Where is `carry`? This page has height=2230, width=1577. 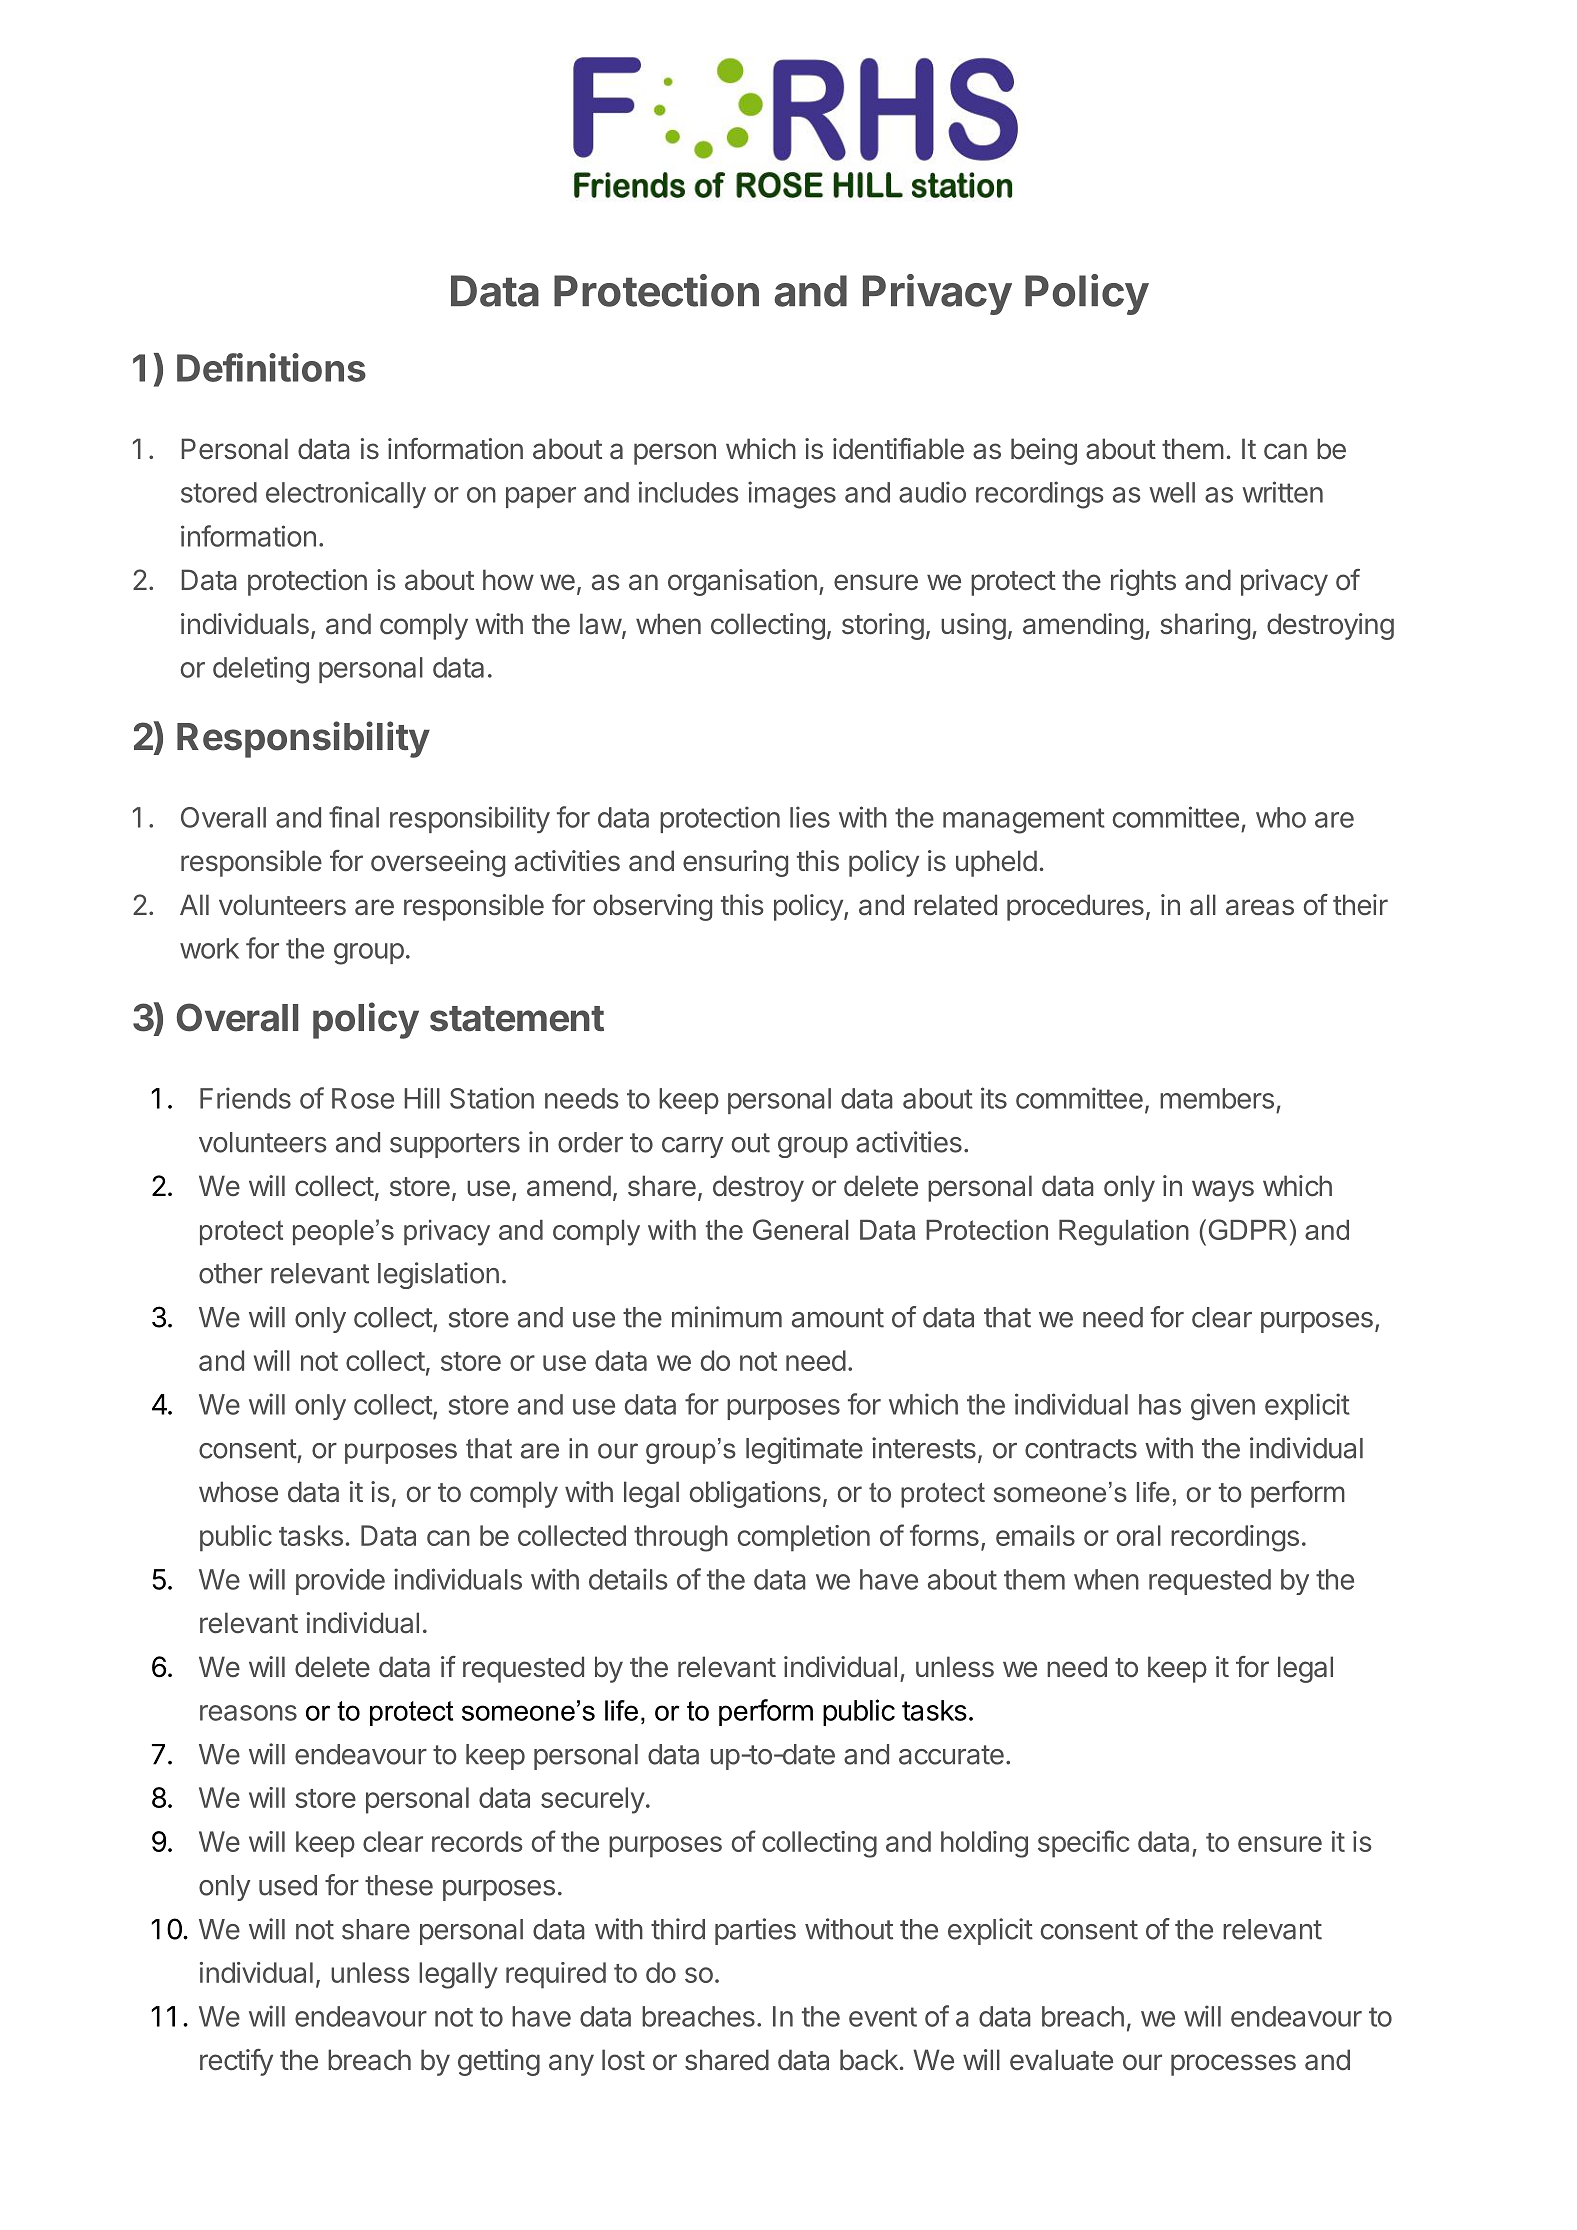
carry is located at coordinates (692, 1147).
